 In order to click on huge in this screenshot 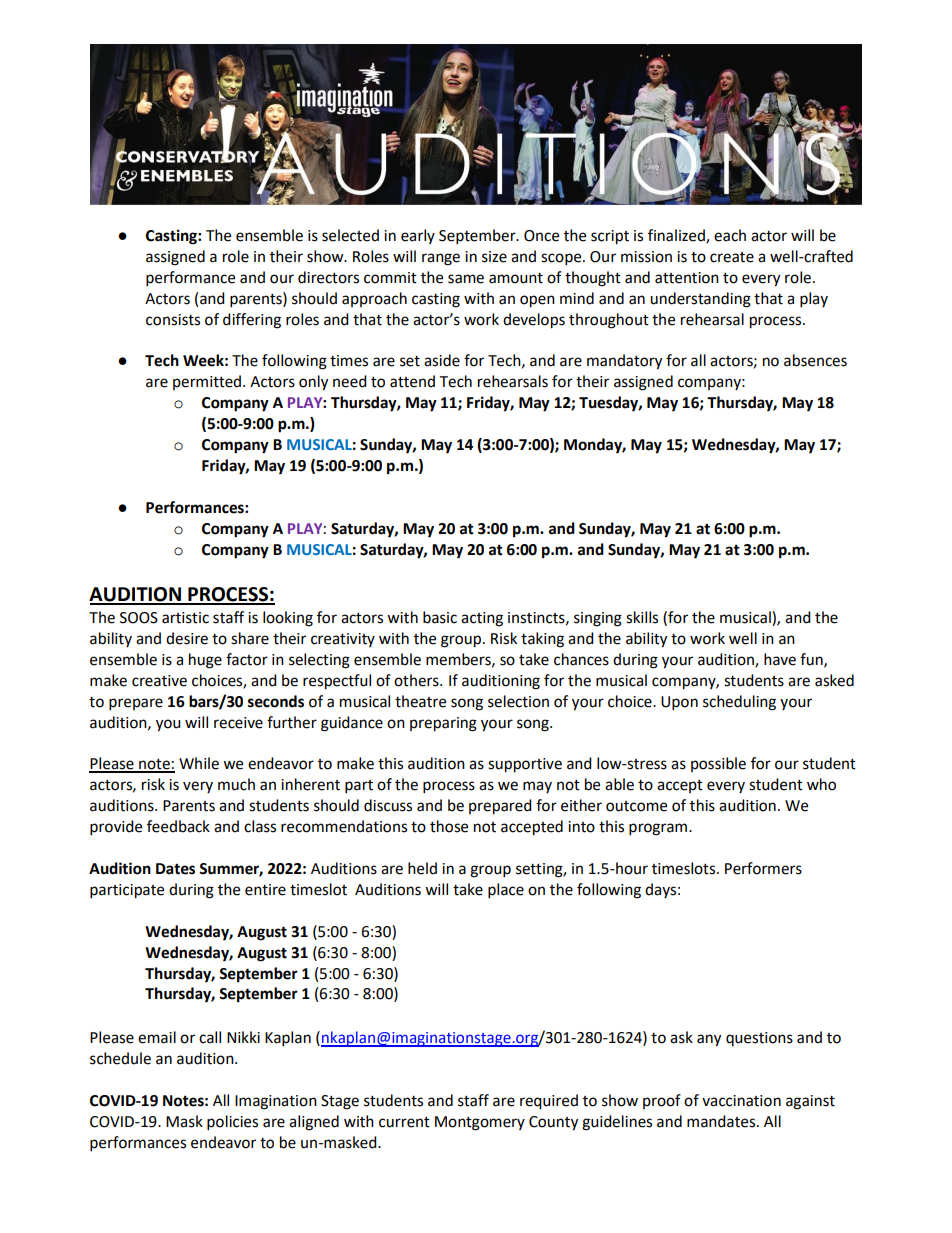, I will do `click(205, 661)`.
